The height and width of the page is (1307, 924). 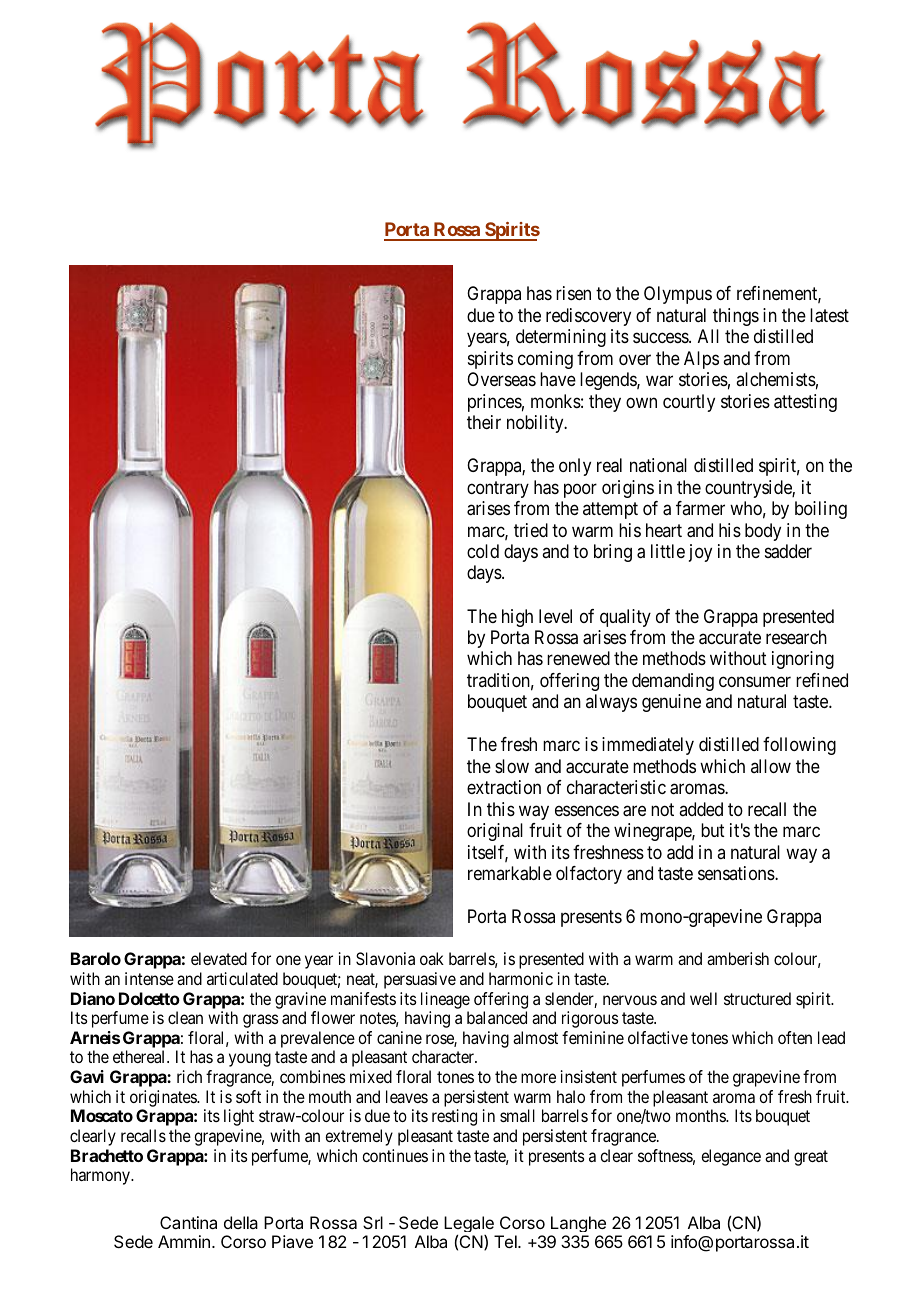 I want to click on high, so click(x=517, y=618).
